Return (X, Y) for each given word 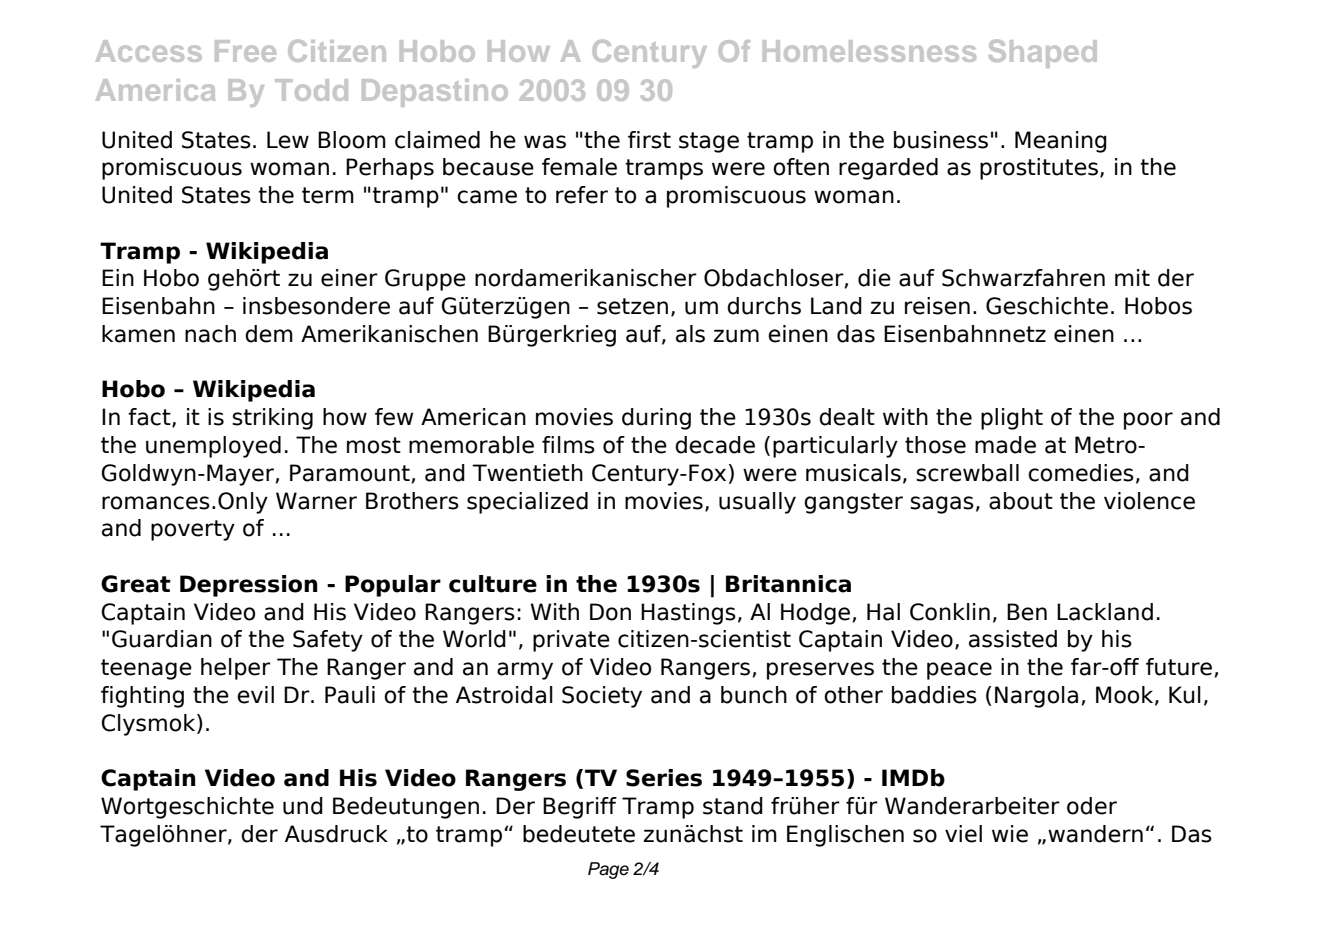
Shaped (1042, 53)
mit (1132, 277)
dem (269, 334)
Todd (311, 90)
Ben (1027, 612)
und (303, 806)
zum (736, 336)
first (649, 140)
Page (608, 870)
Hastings (688, 614)
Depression (249, 586)
